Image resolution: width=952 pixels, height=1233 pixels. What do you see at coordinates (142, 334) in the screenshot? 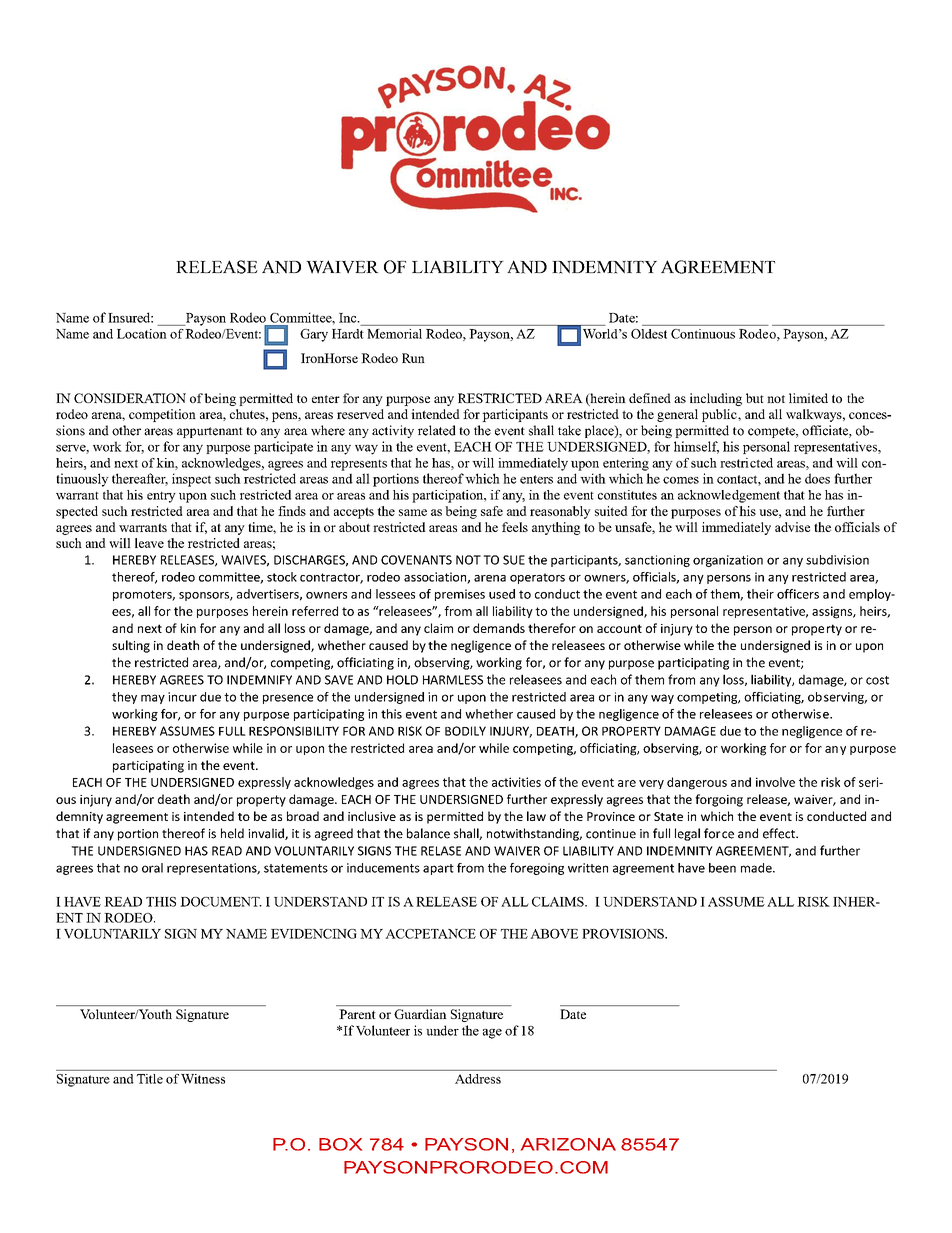
I see `Location` at bounding box center [142, 334].
